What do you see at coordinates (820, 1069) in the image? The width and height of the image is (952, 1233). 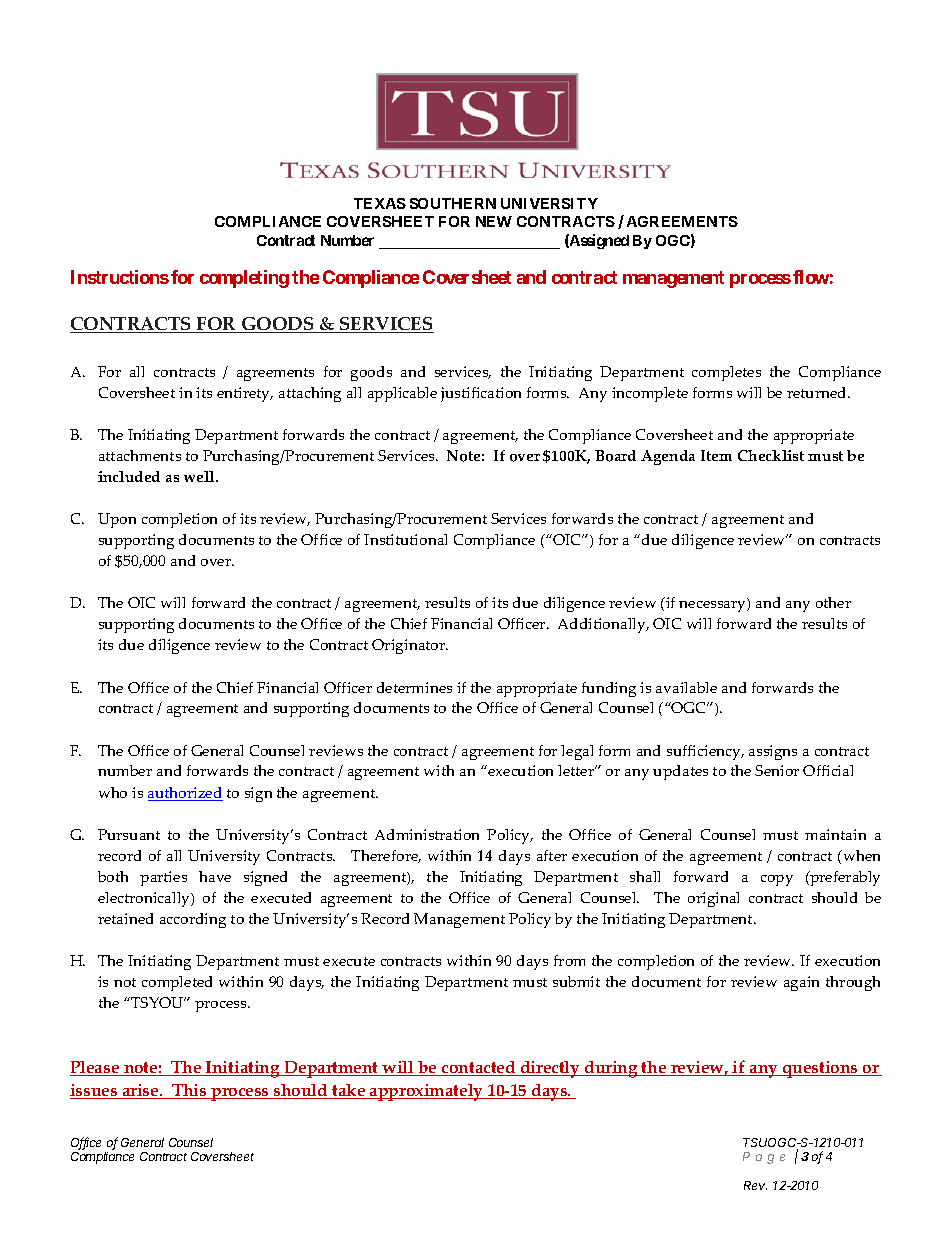 I see `questions` at bounding box center [820, 1069].
